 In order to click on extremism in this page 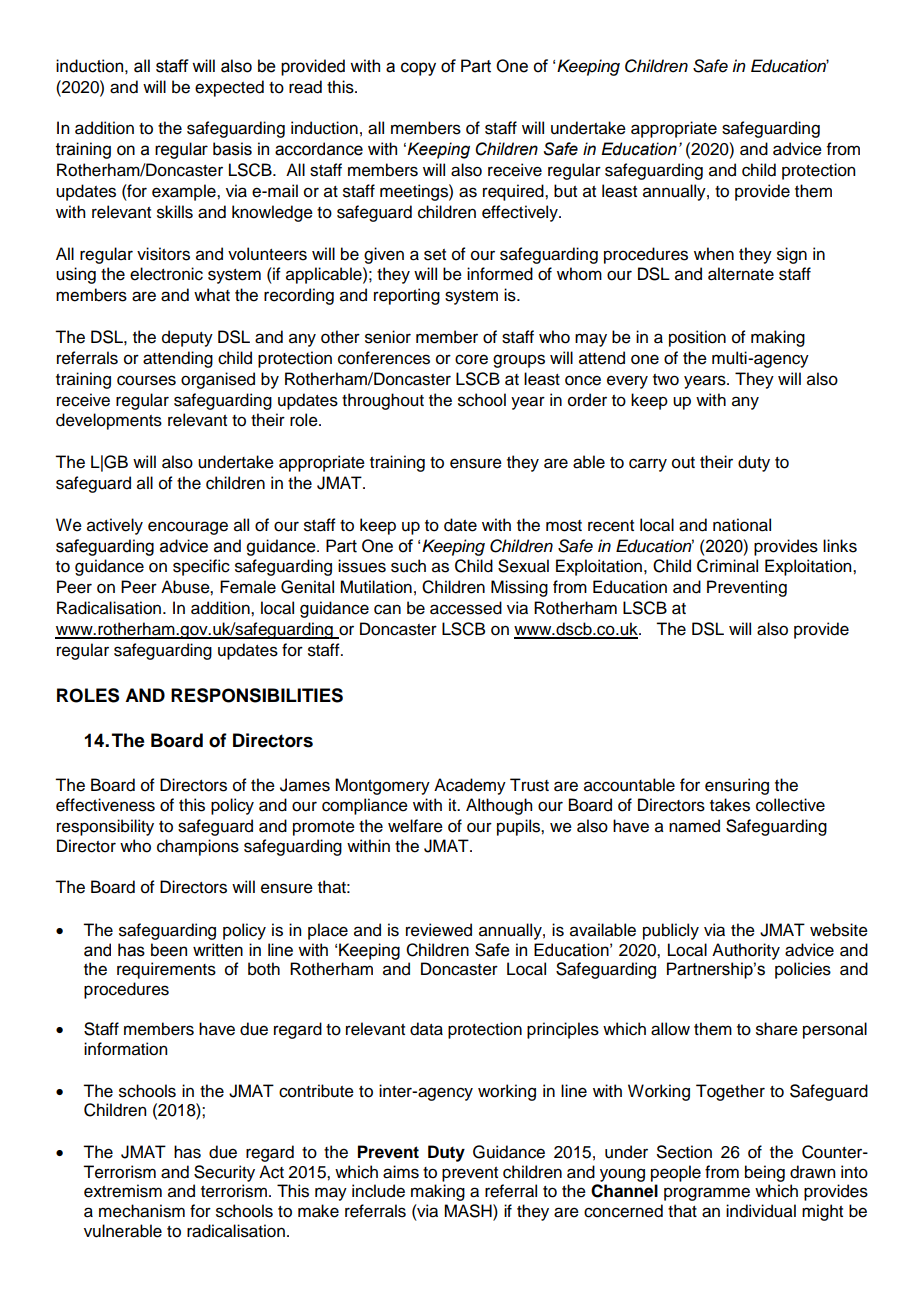, I will do `click(123, 1191)`.
